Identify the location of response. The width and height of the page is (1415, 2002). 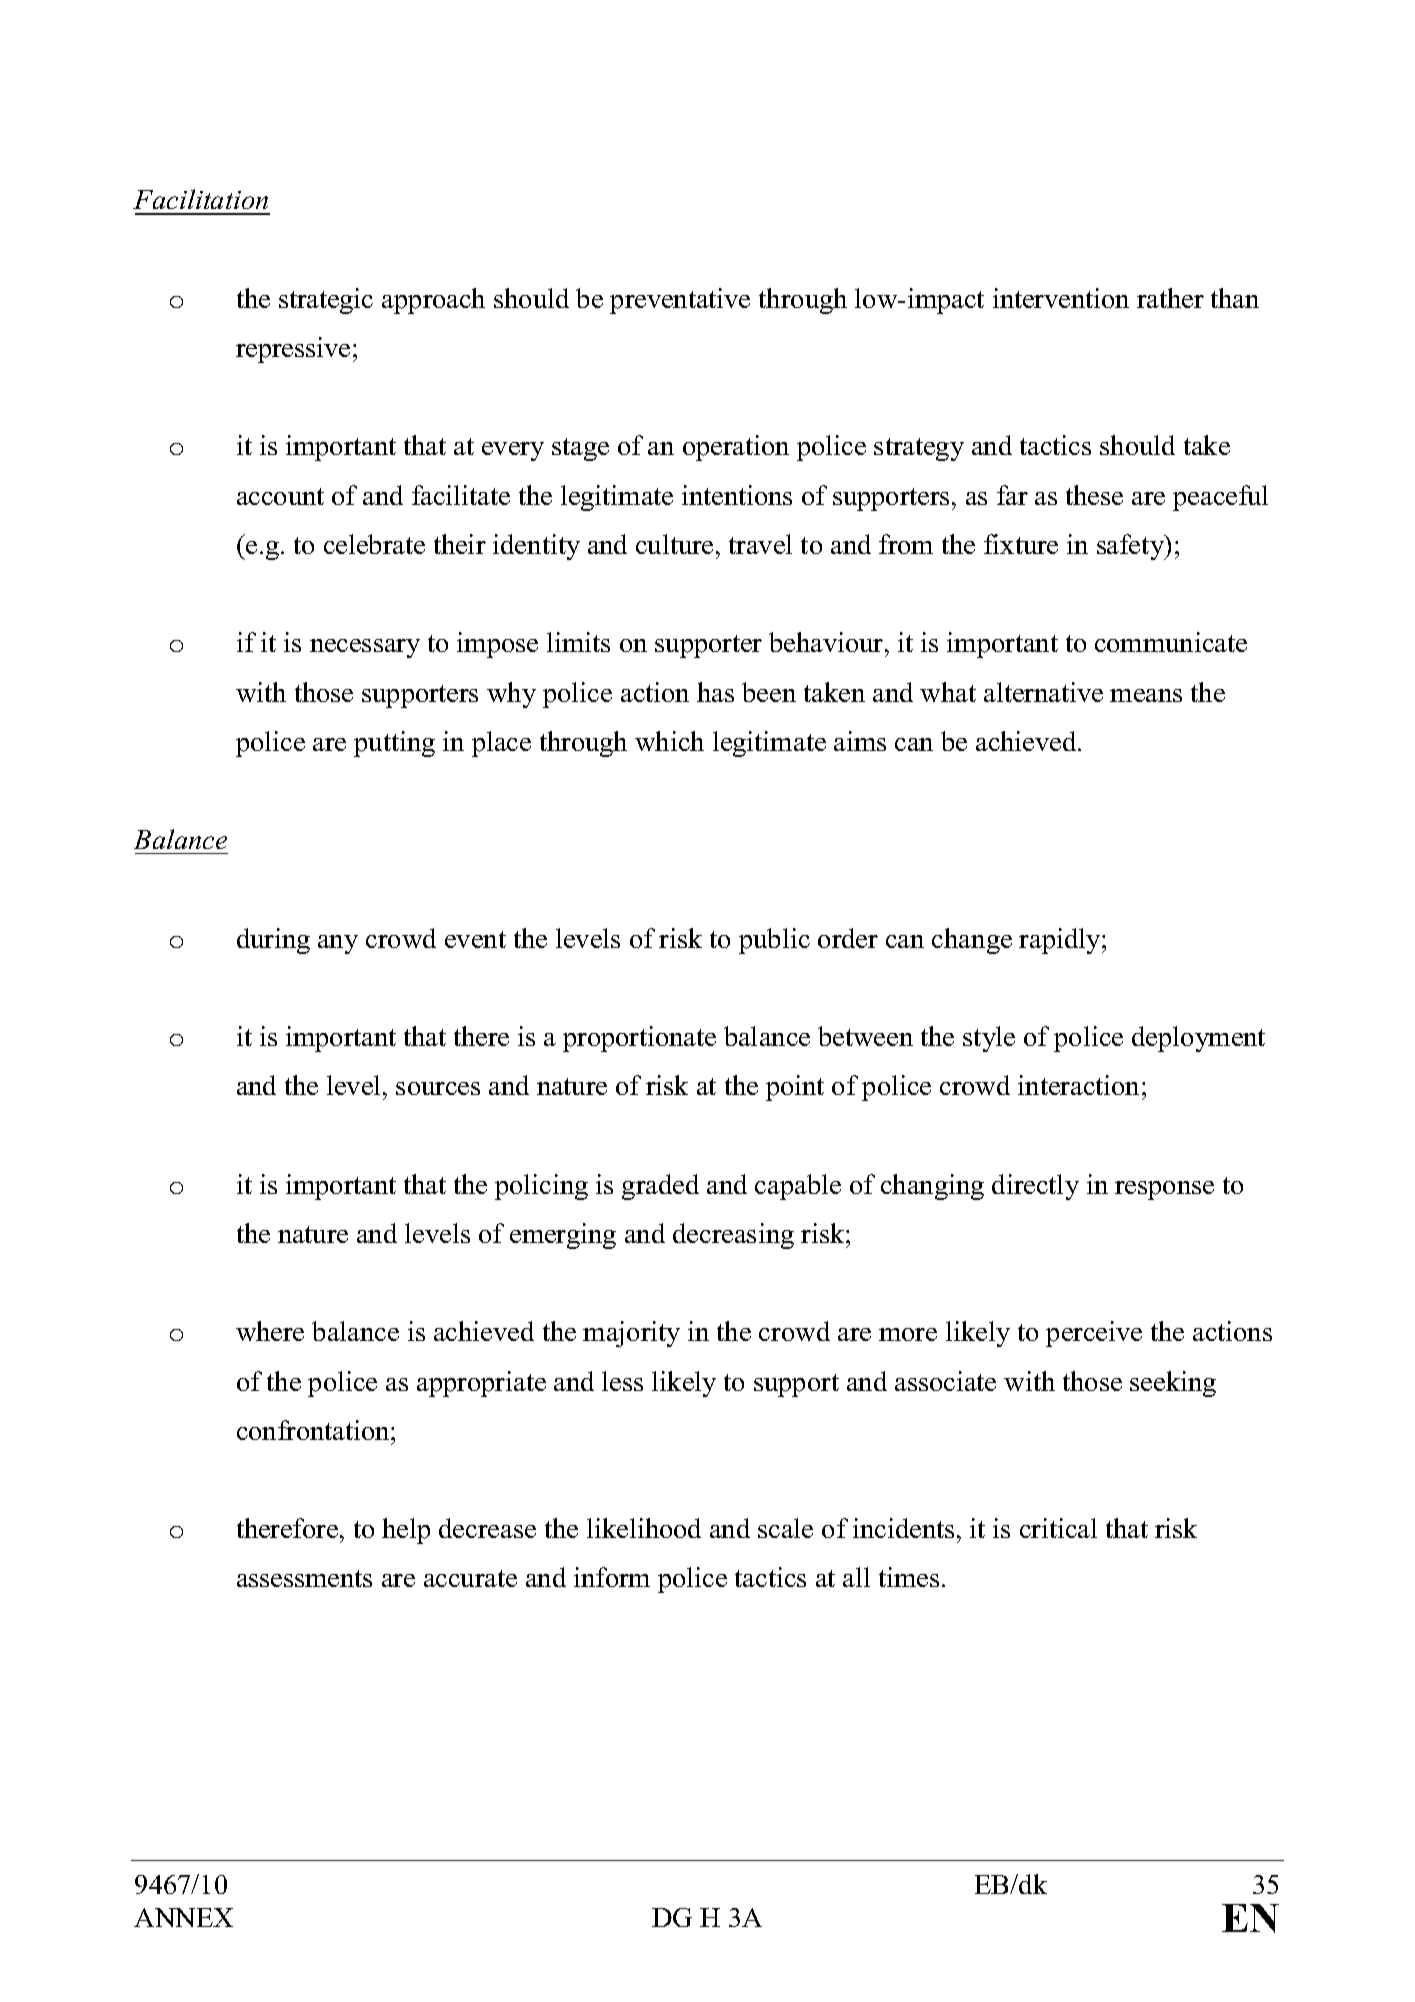
(1164, 1190).
